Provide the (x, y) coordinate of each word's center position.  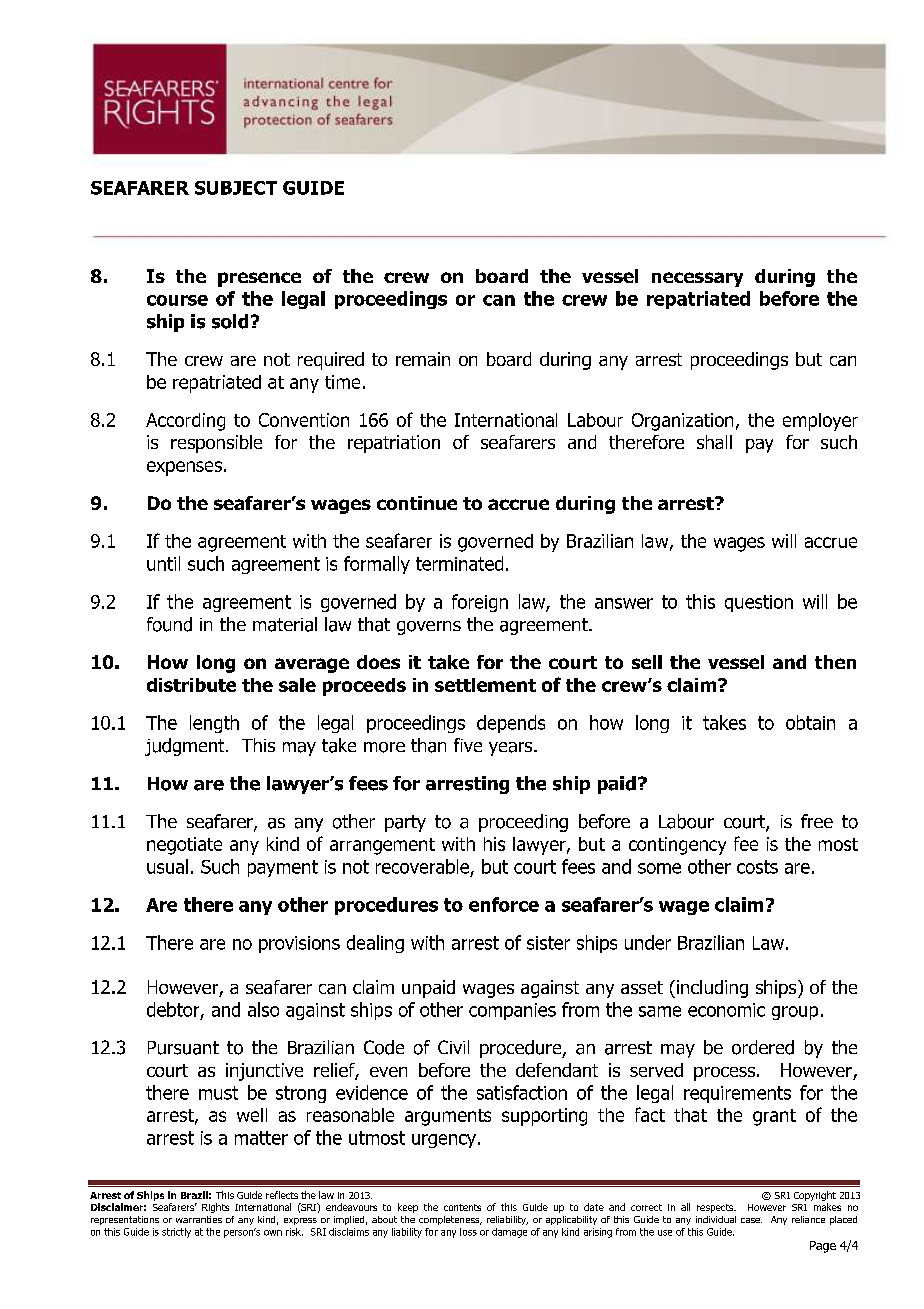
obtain (810, 722)
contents (462, 1207)
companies (512, 1011)
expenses (184, 468)
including (711, 989)
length (214, 724)
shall (714, 442)
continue (417, 503)
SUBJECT (236, 188)
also (263, 1009)
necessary (697, 279)
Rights (215, 1208)
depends (511, 724)
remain (423, 359)
